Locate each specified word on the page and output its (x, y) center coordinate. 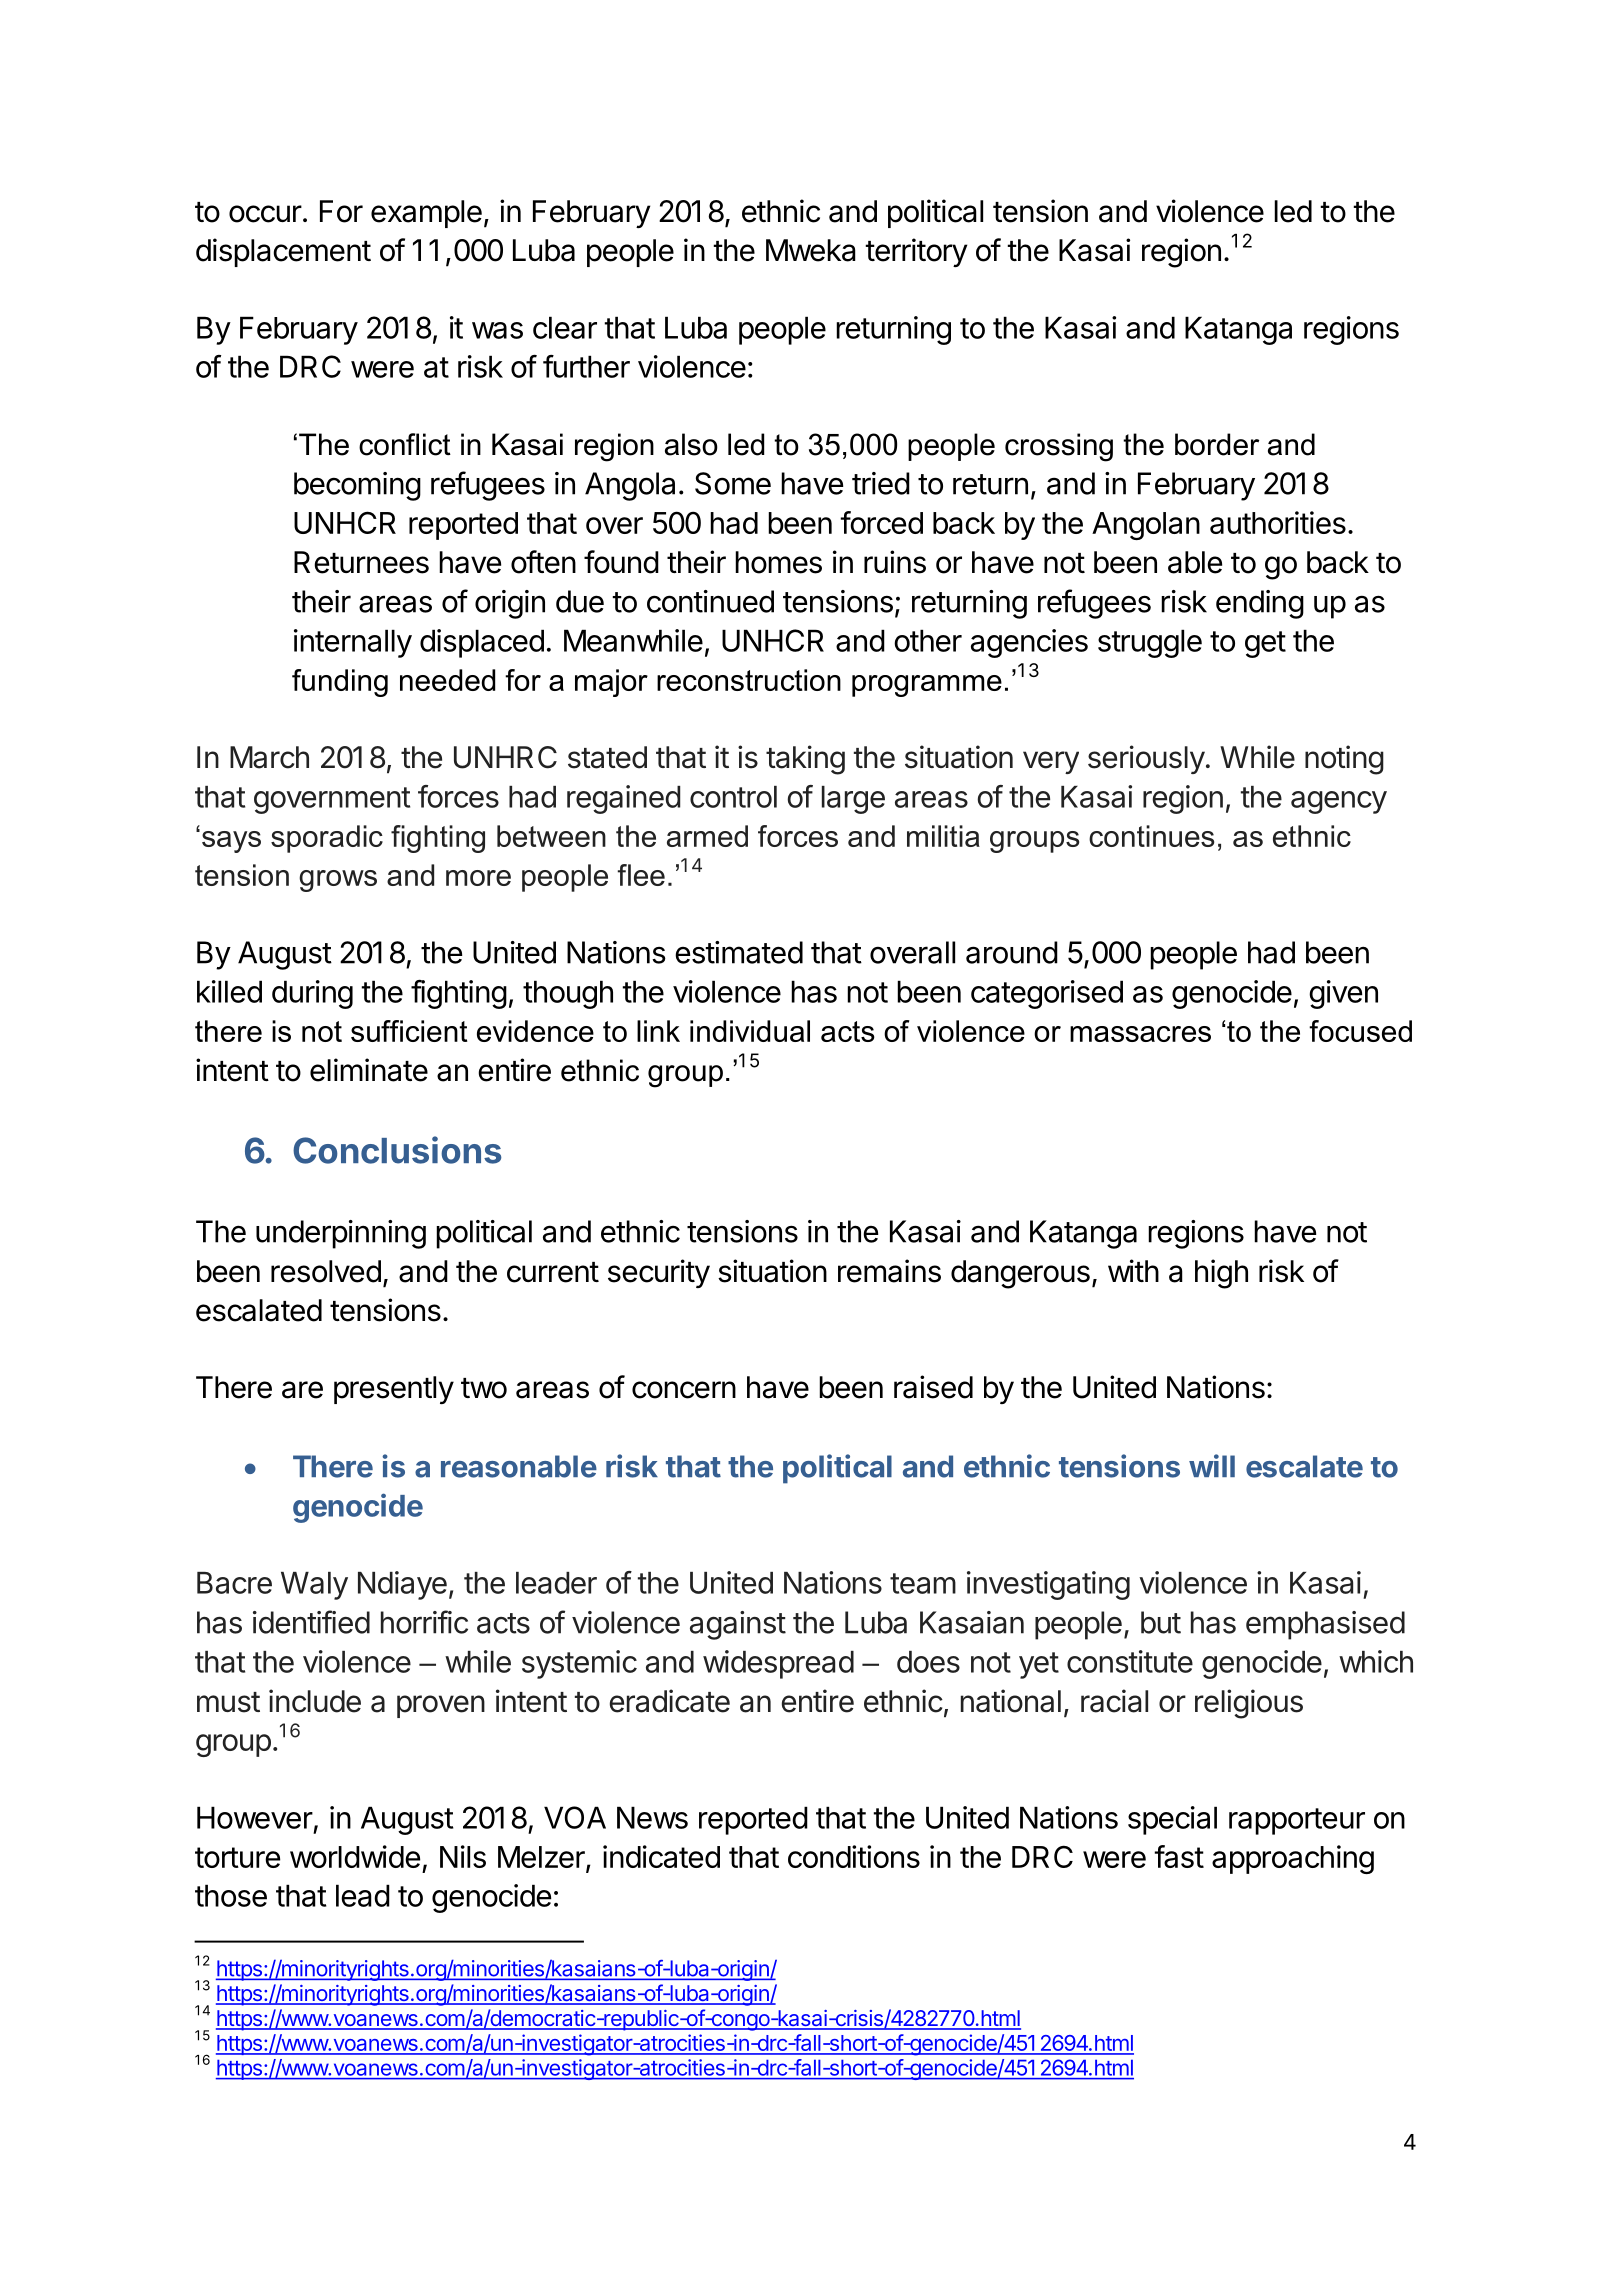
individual (750, 1031)
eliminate (369, 1070)
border (1217, 444)
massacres (1140, 1034)
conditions (854, 1856)
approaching (1293, 1859)
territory (916, 252)
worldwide (355, 1856)
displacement (283, 252)
